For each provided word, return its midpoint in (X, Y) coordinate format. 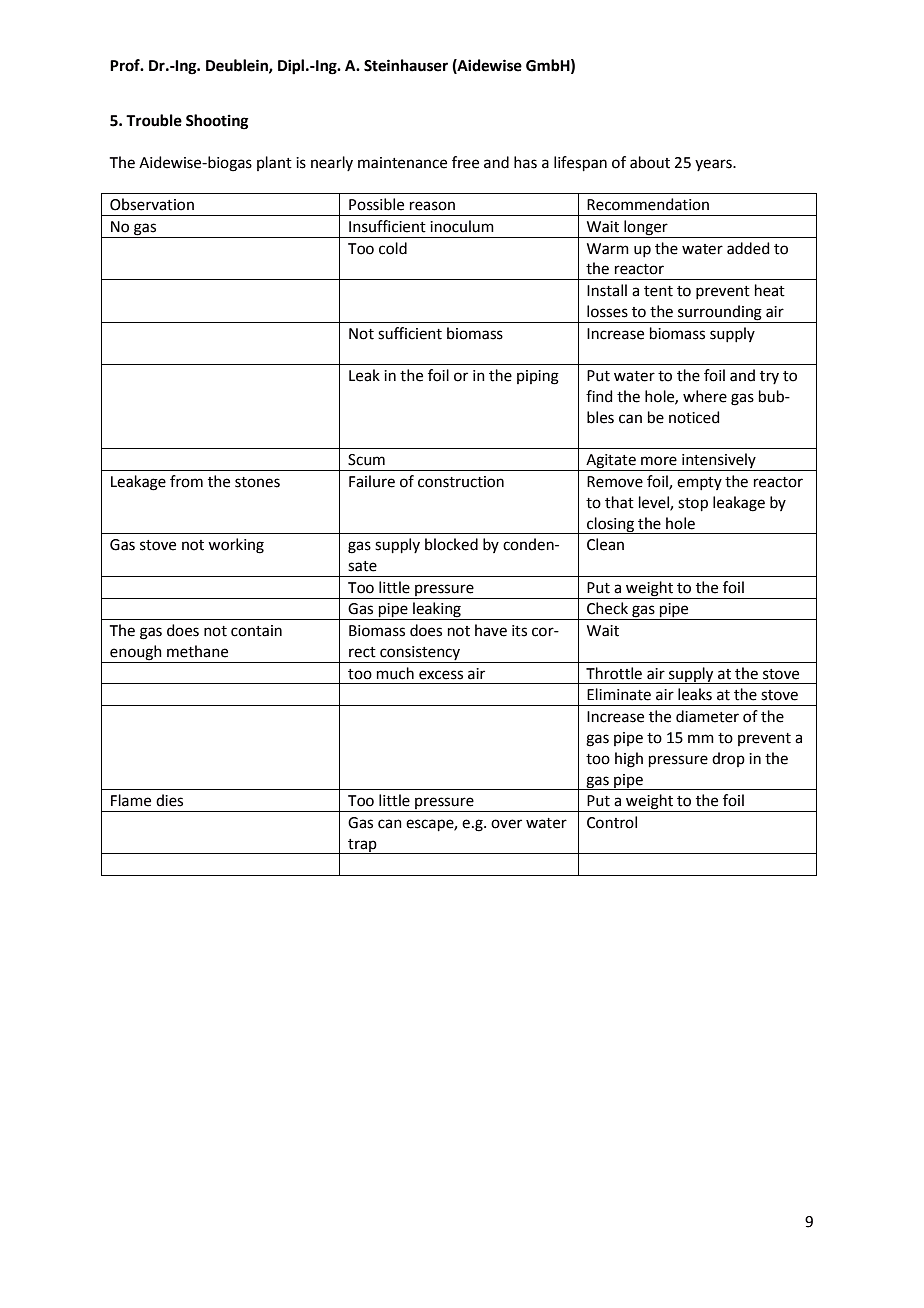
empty (699, 483)
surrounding (720, 313)
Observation (152, 204)
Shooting (217, 122)
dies (169, 800)
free (465, 162)
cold (393, 248)
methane (197, 651)
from (186, 481)
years (714, 165)
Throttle (614, 673)
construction (461, 482)
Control (612, 822)
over (506, 824)
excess (441, 675)
